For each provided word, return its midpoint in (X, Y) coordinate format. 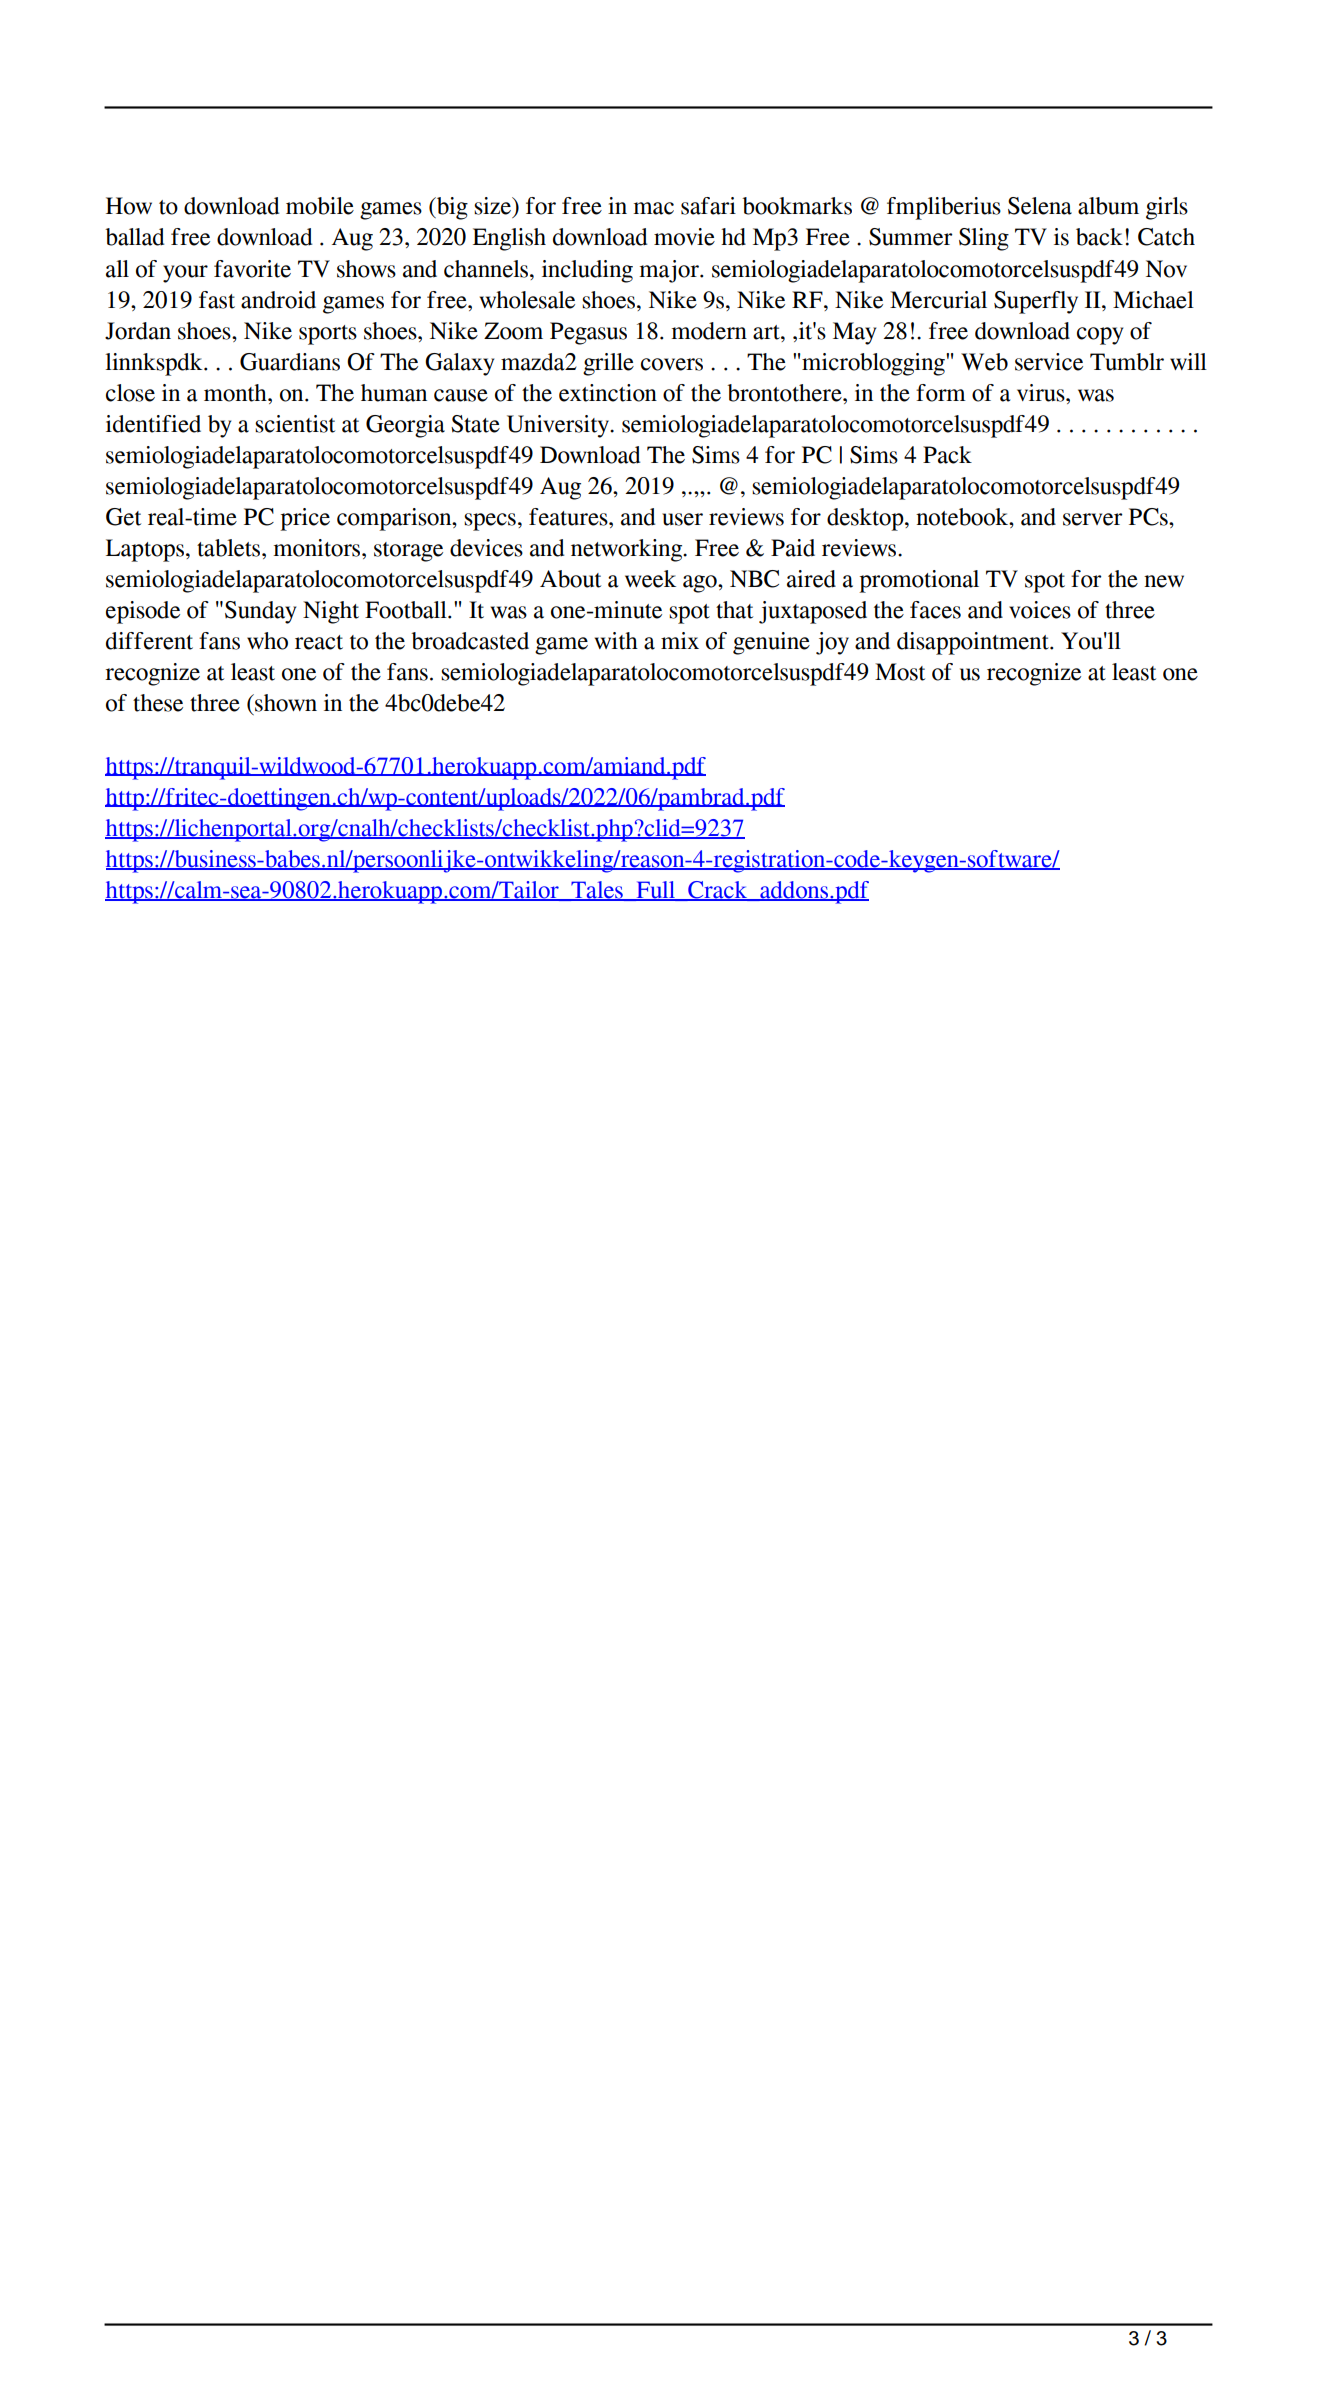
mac (653, 208)
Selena (1040, 206)
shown (285, 703)
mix (680, 640)
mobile (320, 206)
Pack (947, 455)
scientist (295, 424)
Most (900, 672)
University (559, 426)
